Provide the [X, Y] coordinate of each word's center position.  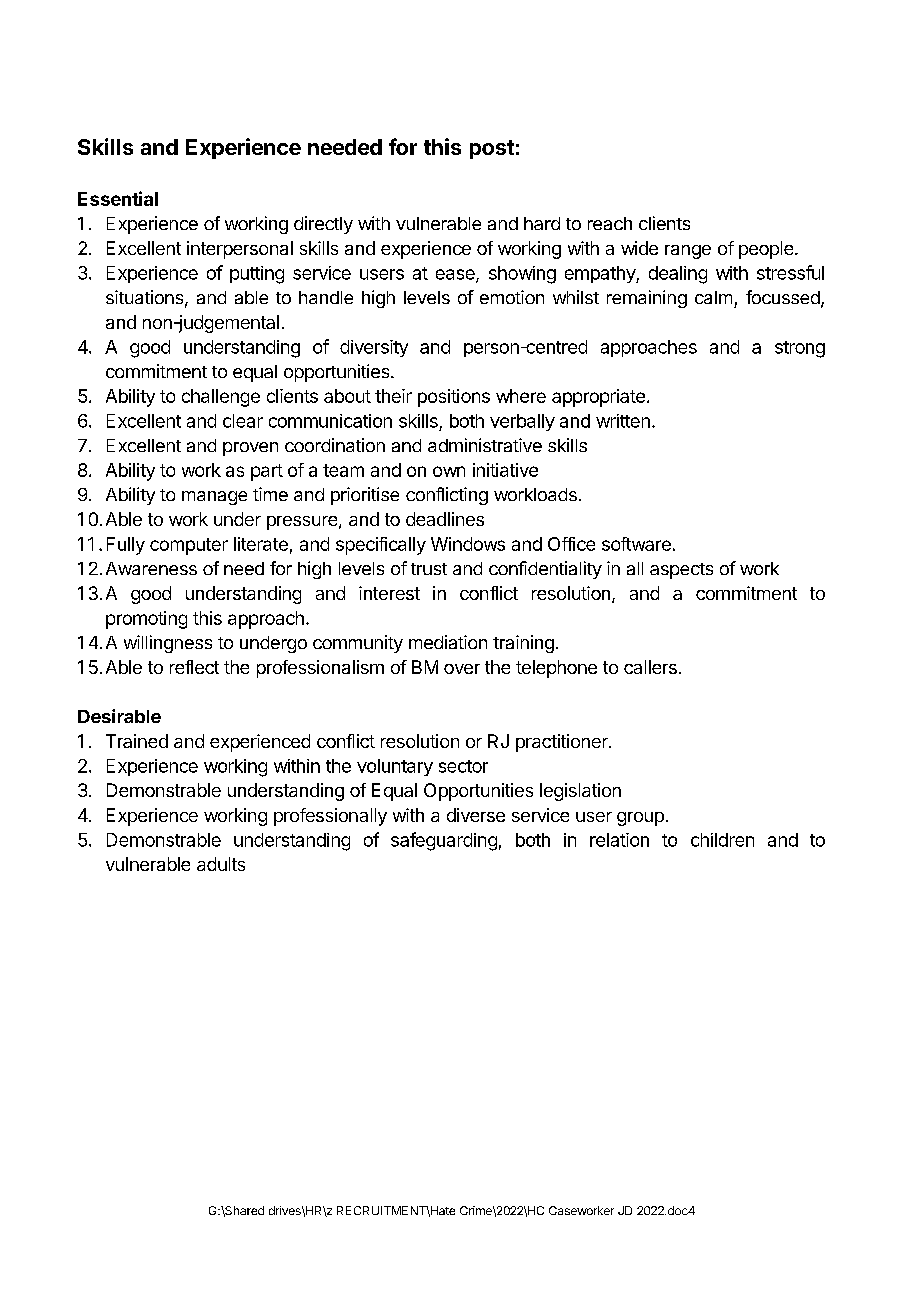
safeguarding [444, 841]
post [492, 149]
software [636, 544]
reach [610, 223]
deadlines [445, 519]
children [722, 840]
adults [221, 864]
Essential [118, 198]
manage [214, 498]
